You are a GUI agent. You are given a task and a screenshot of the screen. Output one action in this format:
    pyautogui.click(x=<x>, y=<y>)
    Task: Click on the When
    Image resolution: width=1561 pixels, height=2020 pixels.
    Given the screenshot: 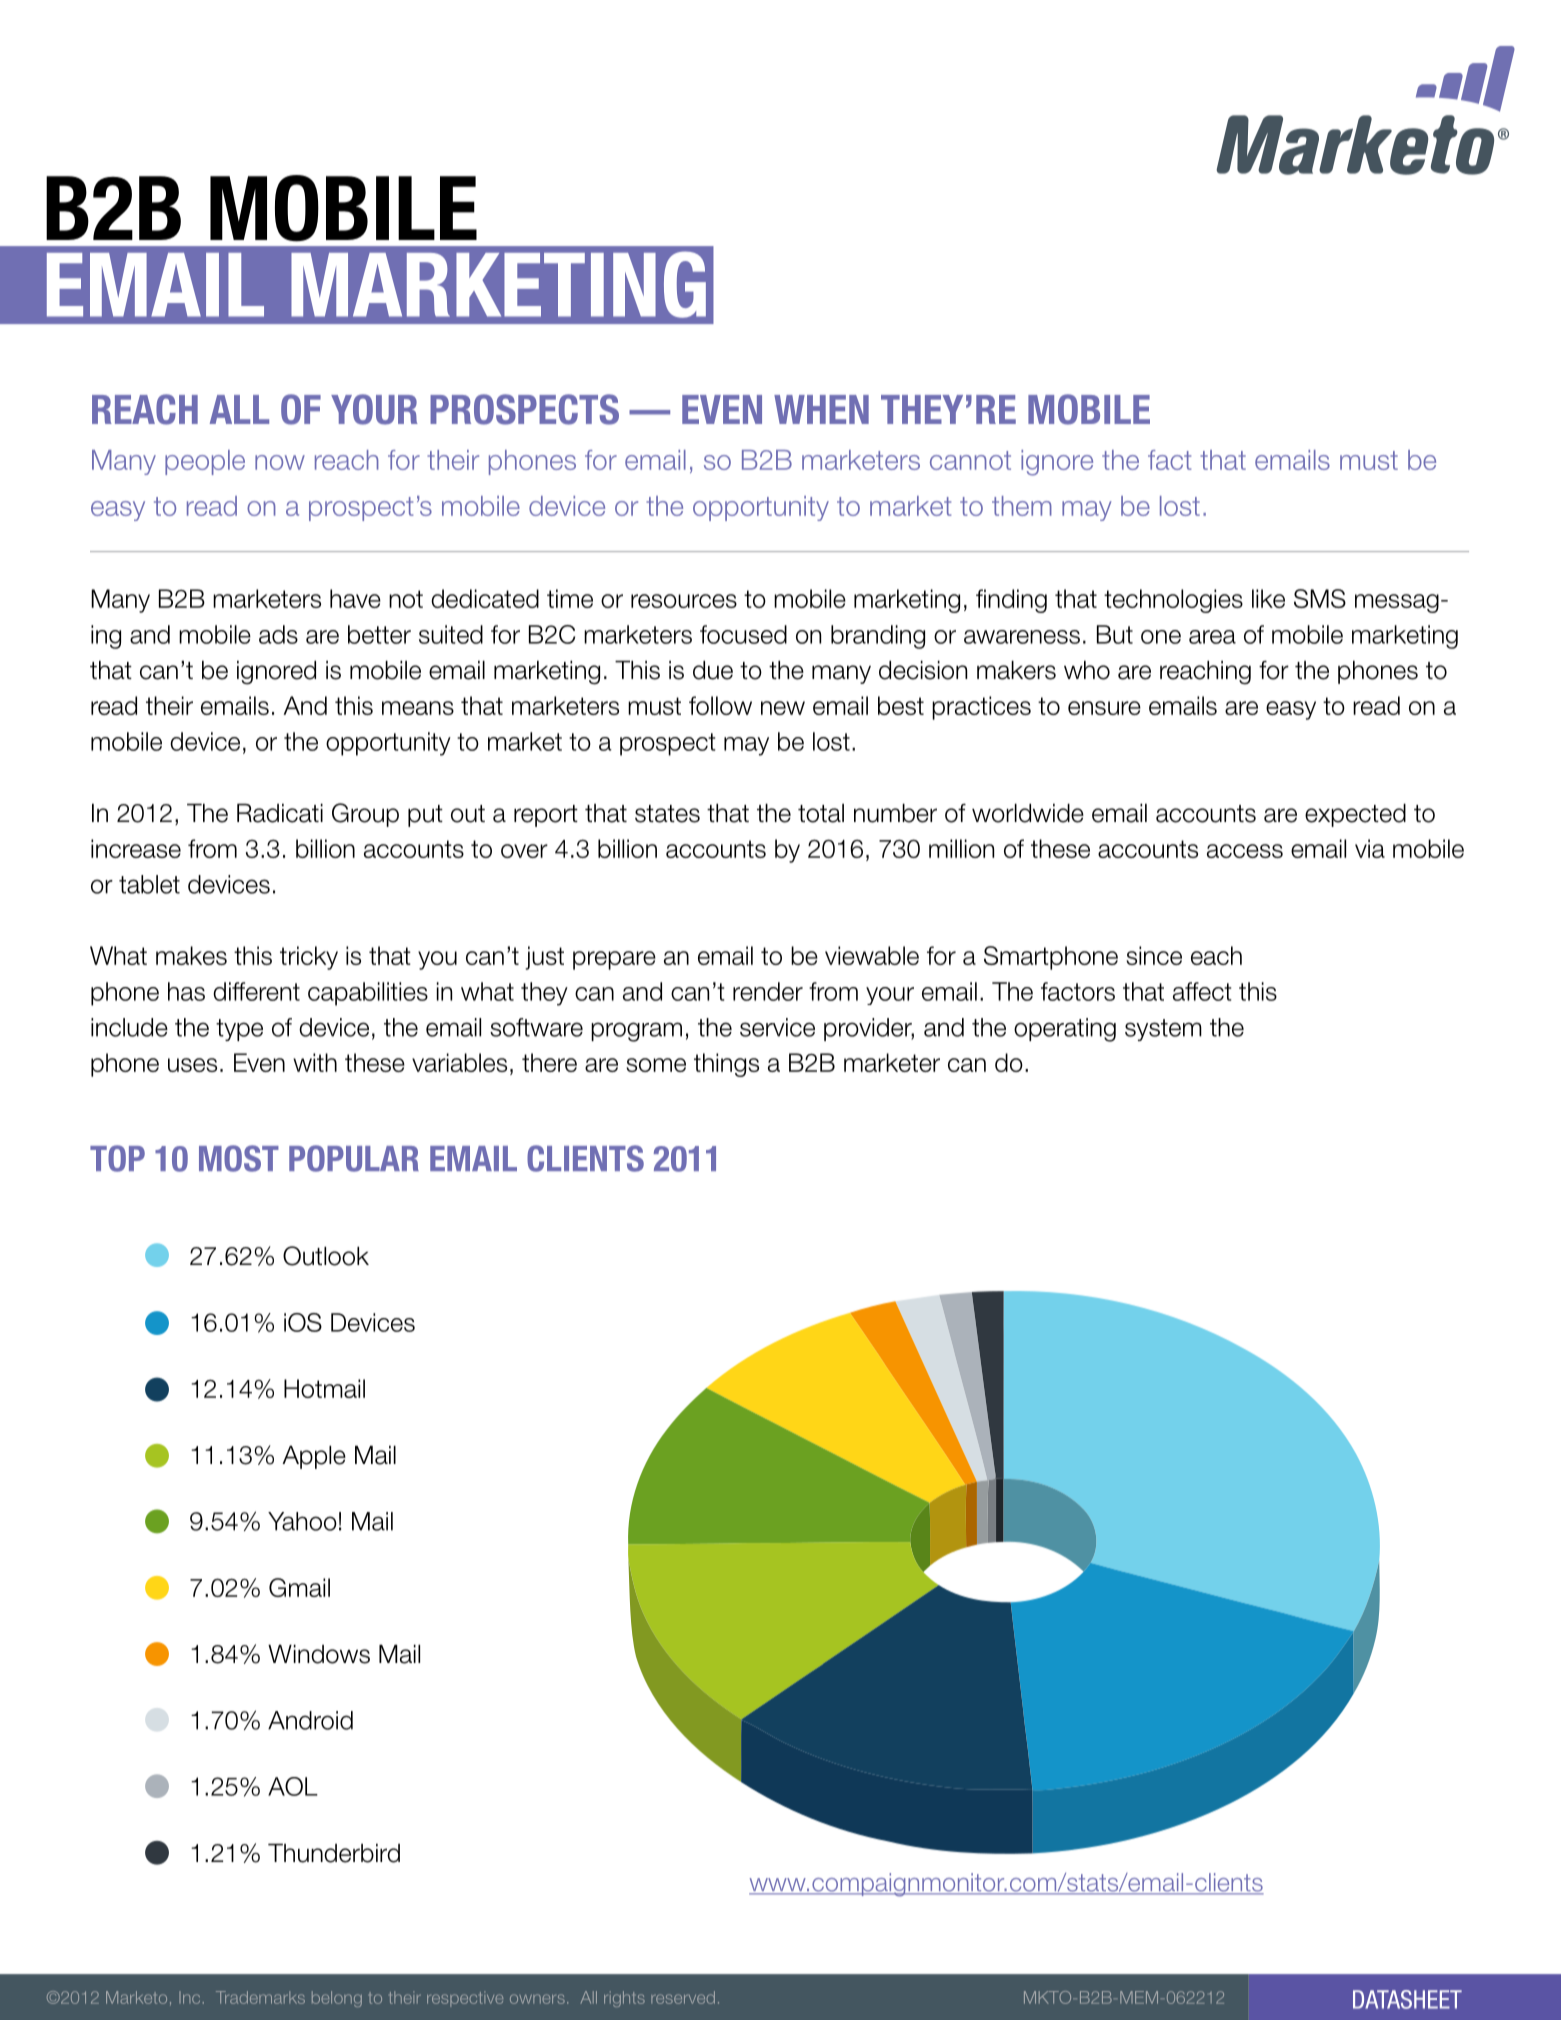 What is the action you would take?
    pyautogui.click(x=821, y=409)
